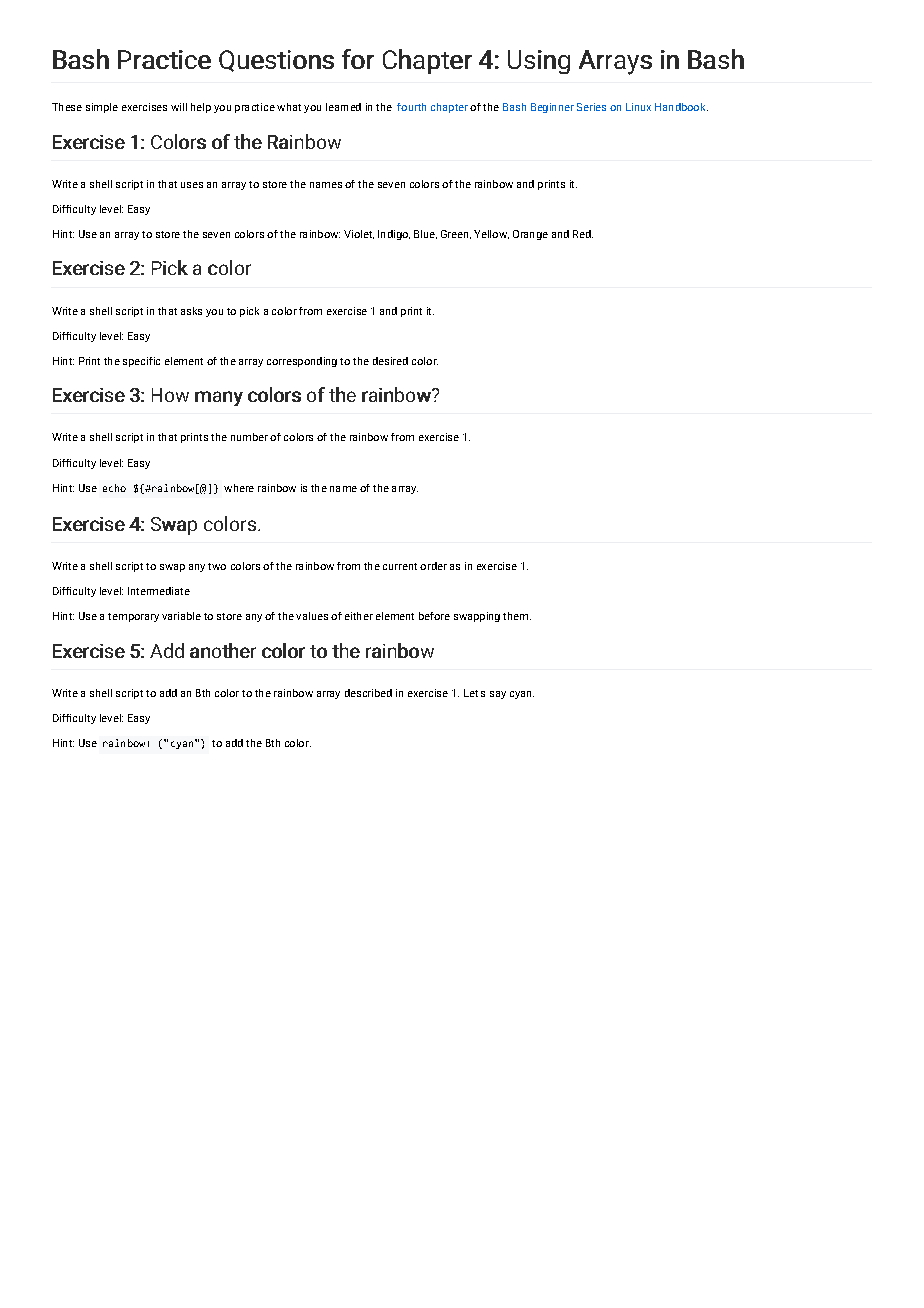  I want to click on Indigo, so click(394, 235).
